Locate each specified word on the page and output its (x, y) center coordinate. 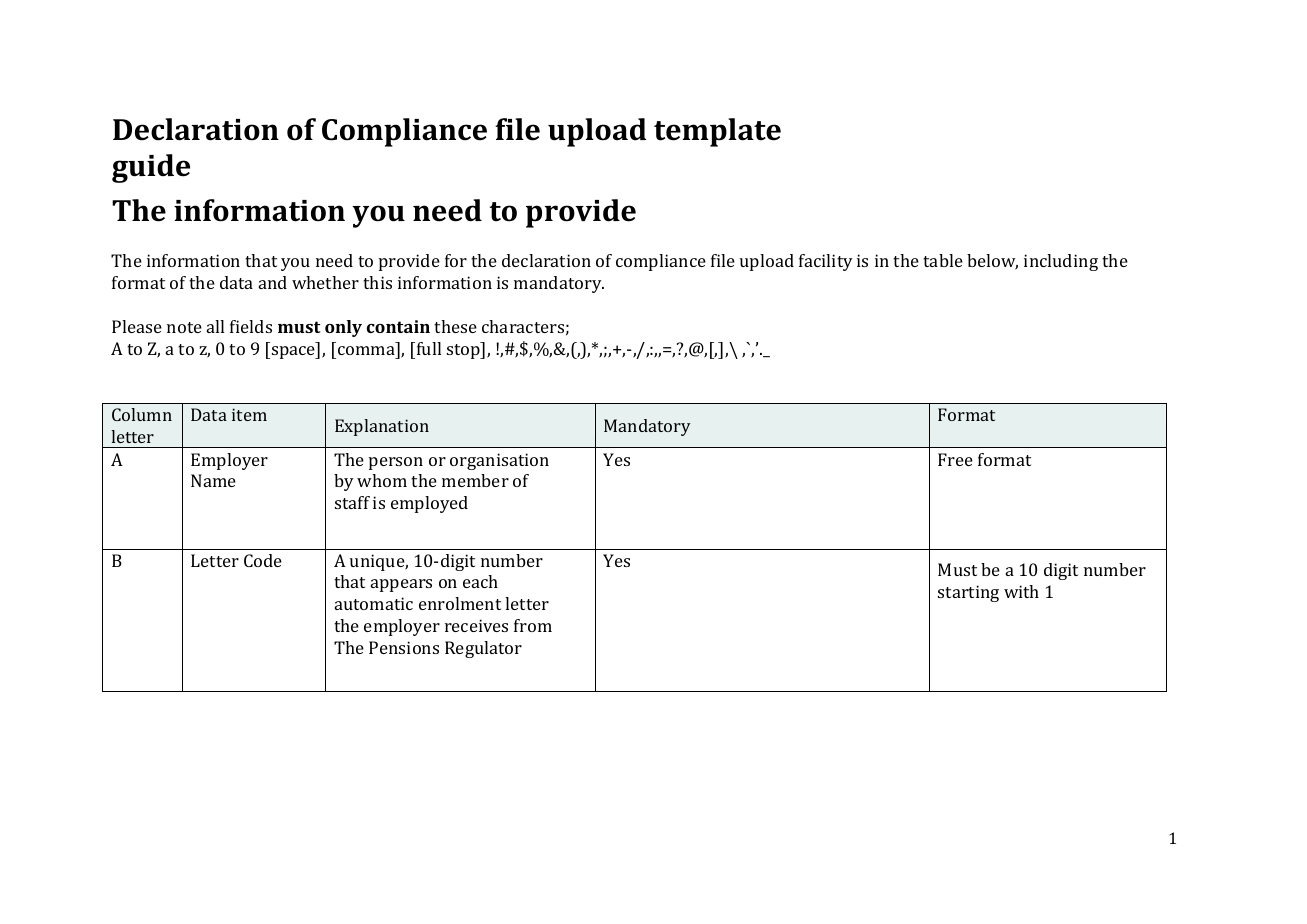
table (943, 260)
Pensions (404, 647)
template (717, 132)
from (533, 625)
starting (968, 593)
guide (151, 168)
